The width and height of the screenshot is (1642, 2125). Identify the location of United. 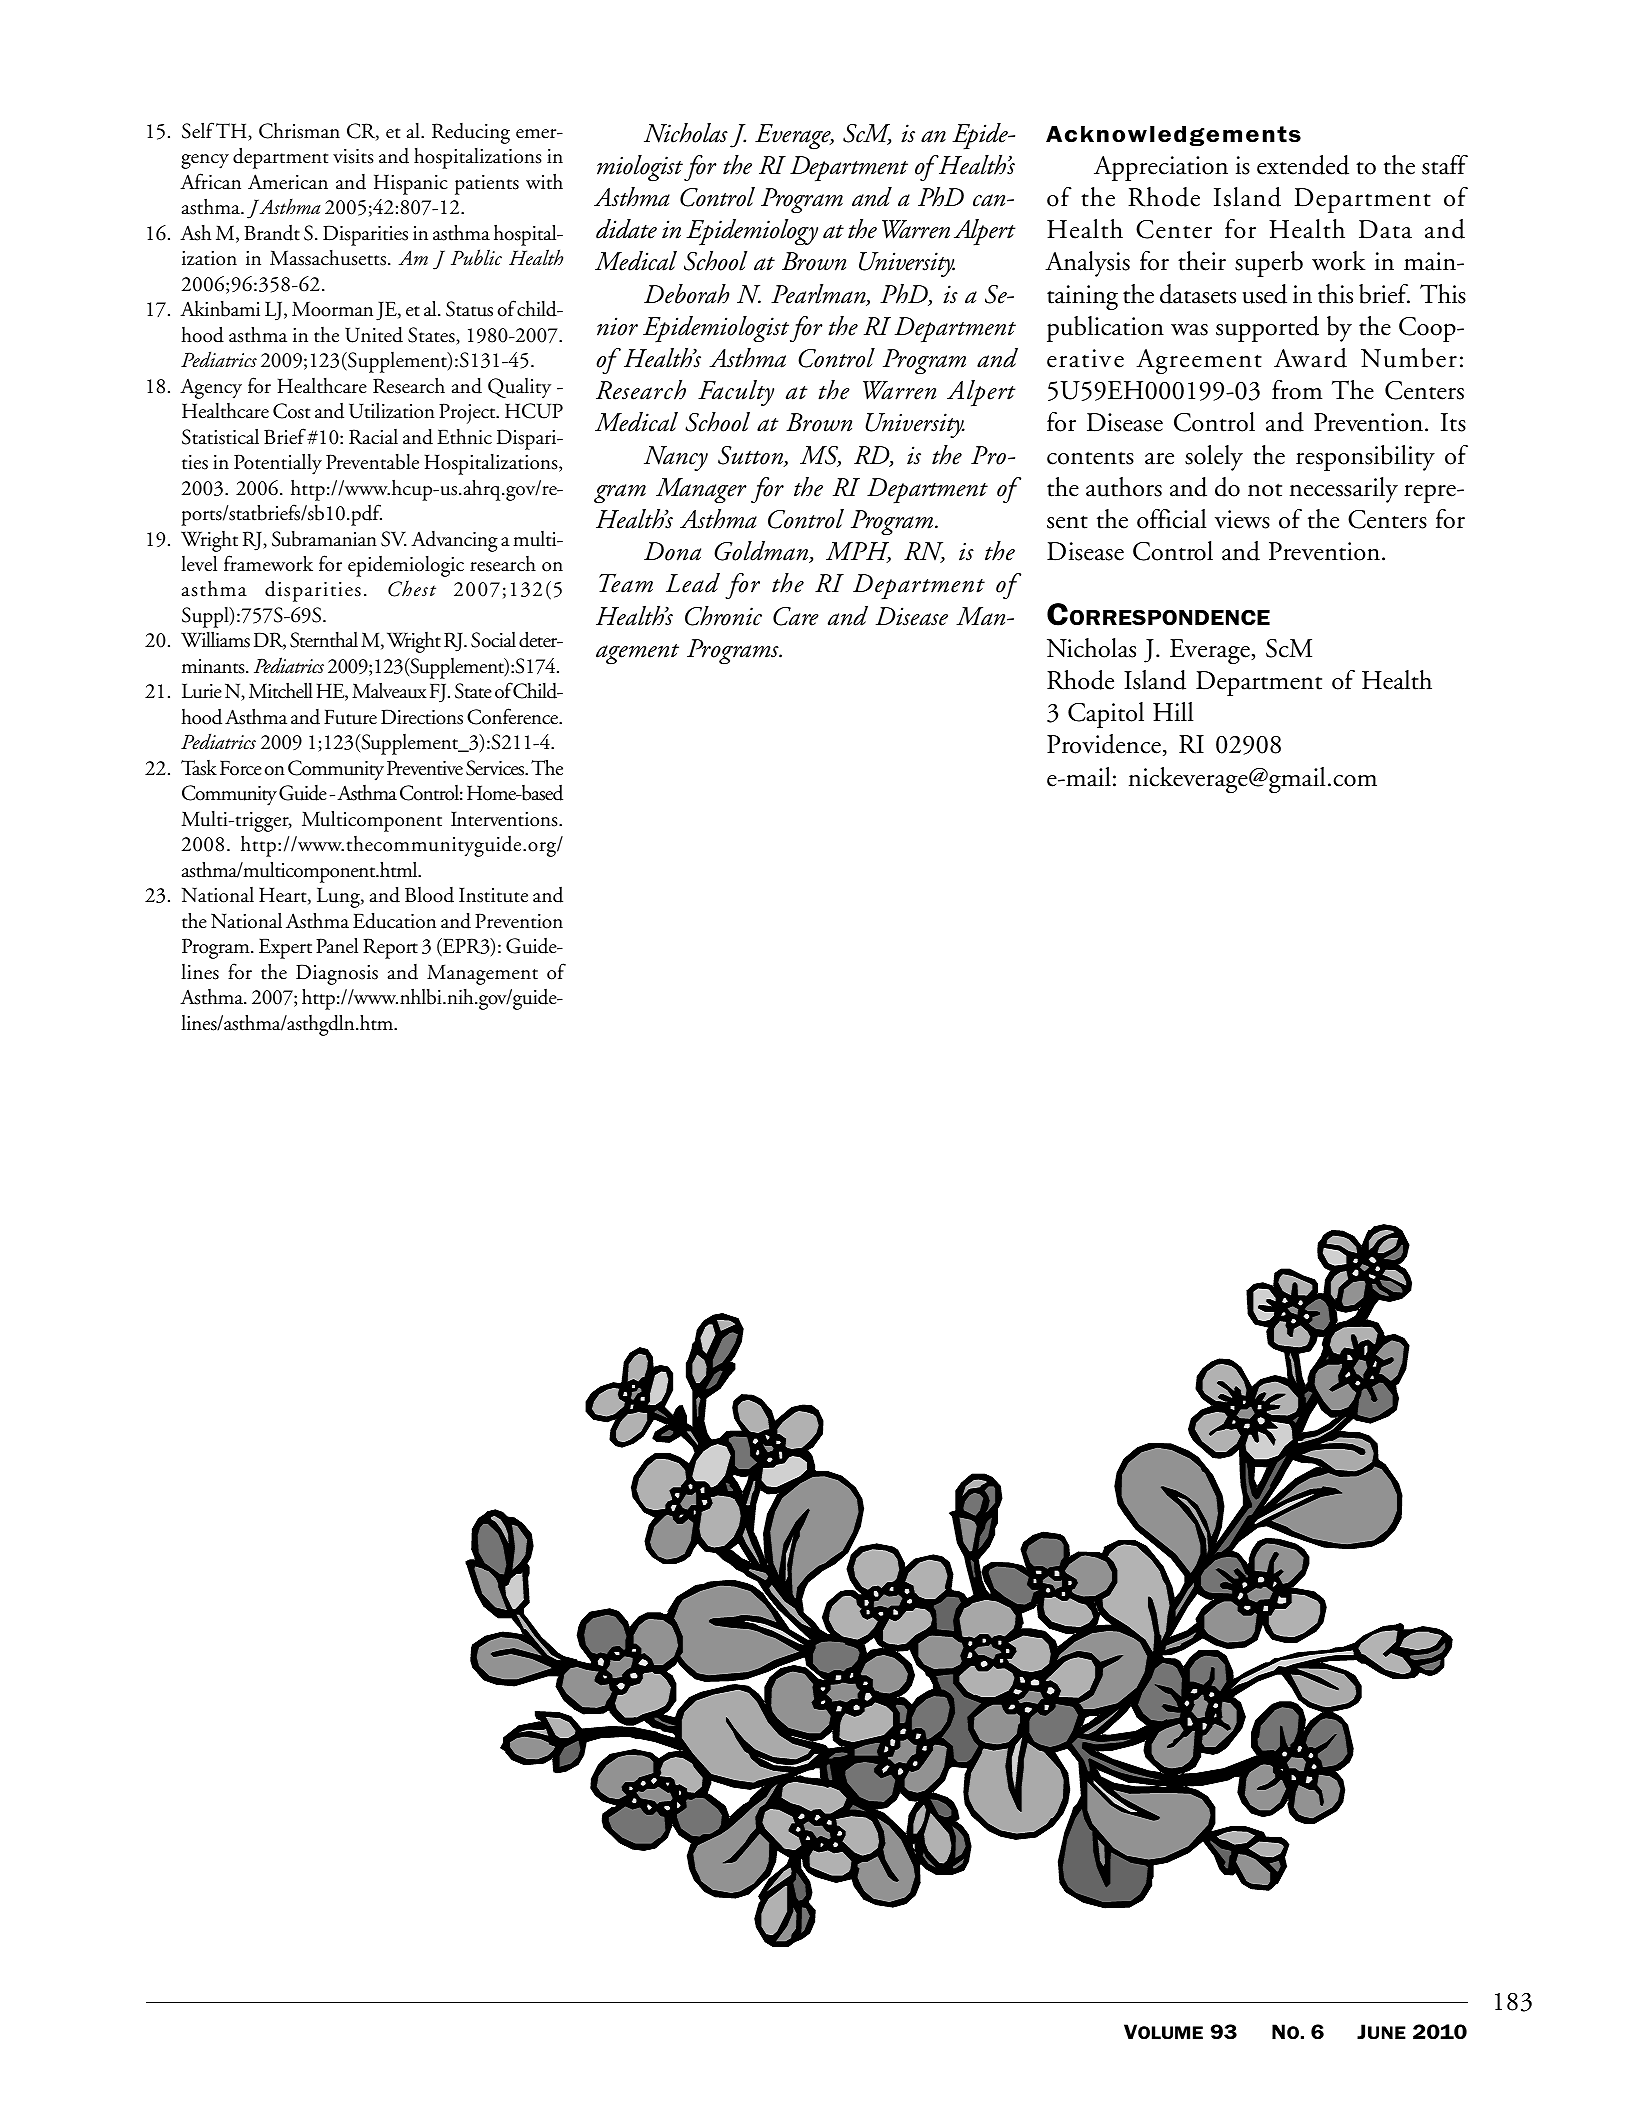
(374, 335).
